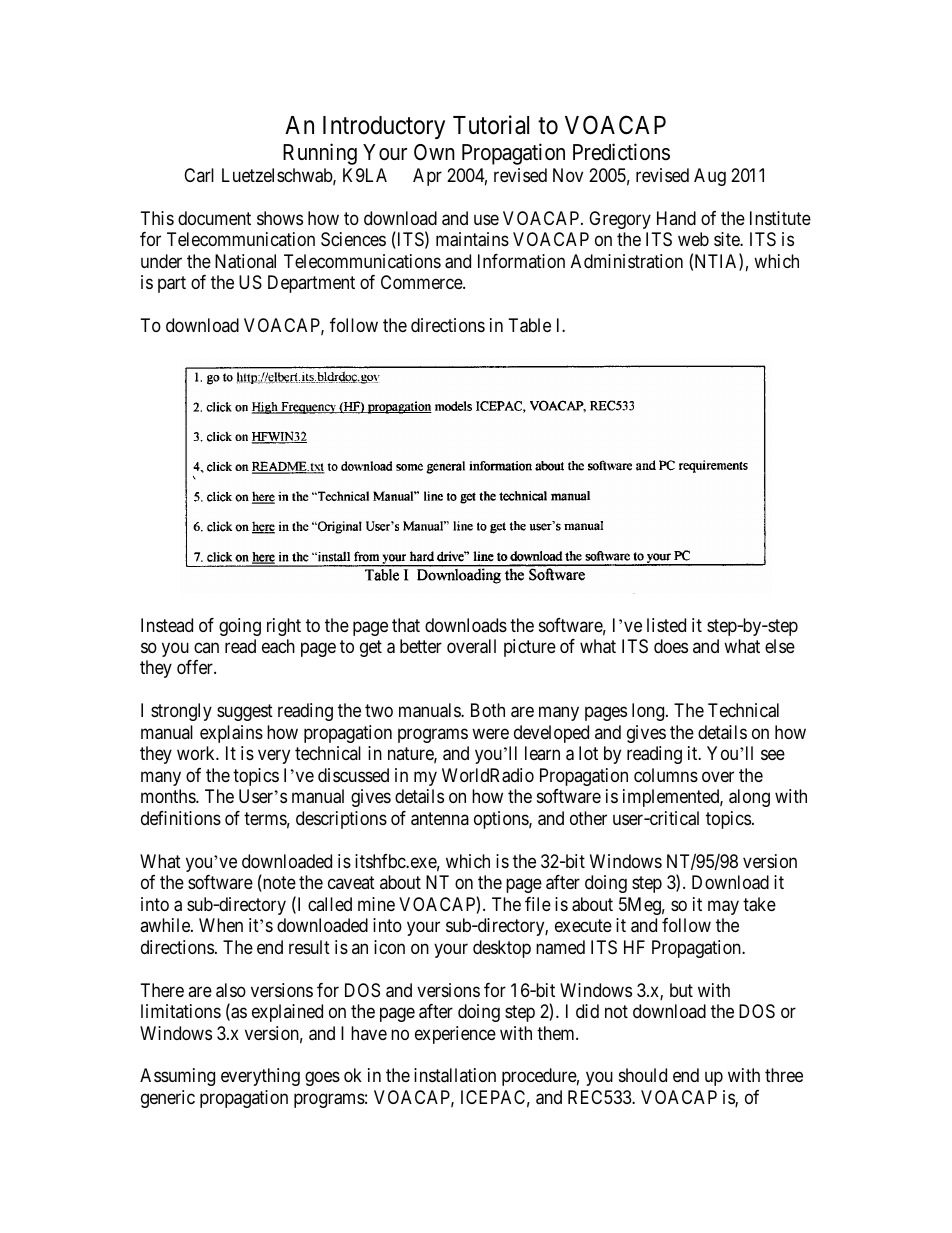  I want to click on going, so click(240, 627).
